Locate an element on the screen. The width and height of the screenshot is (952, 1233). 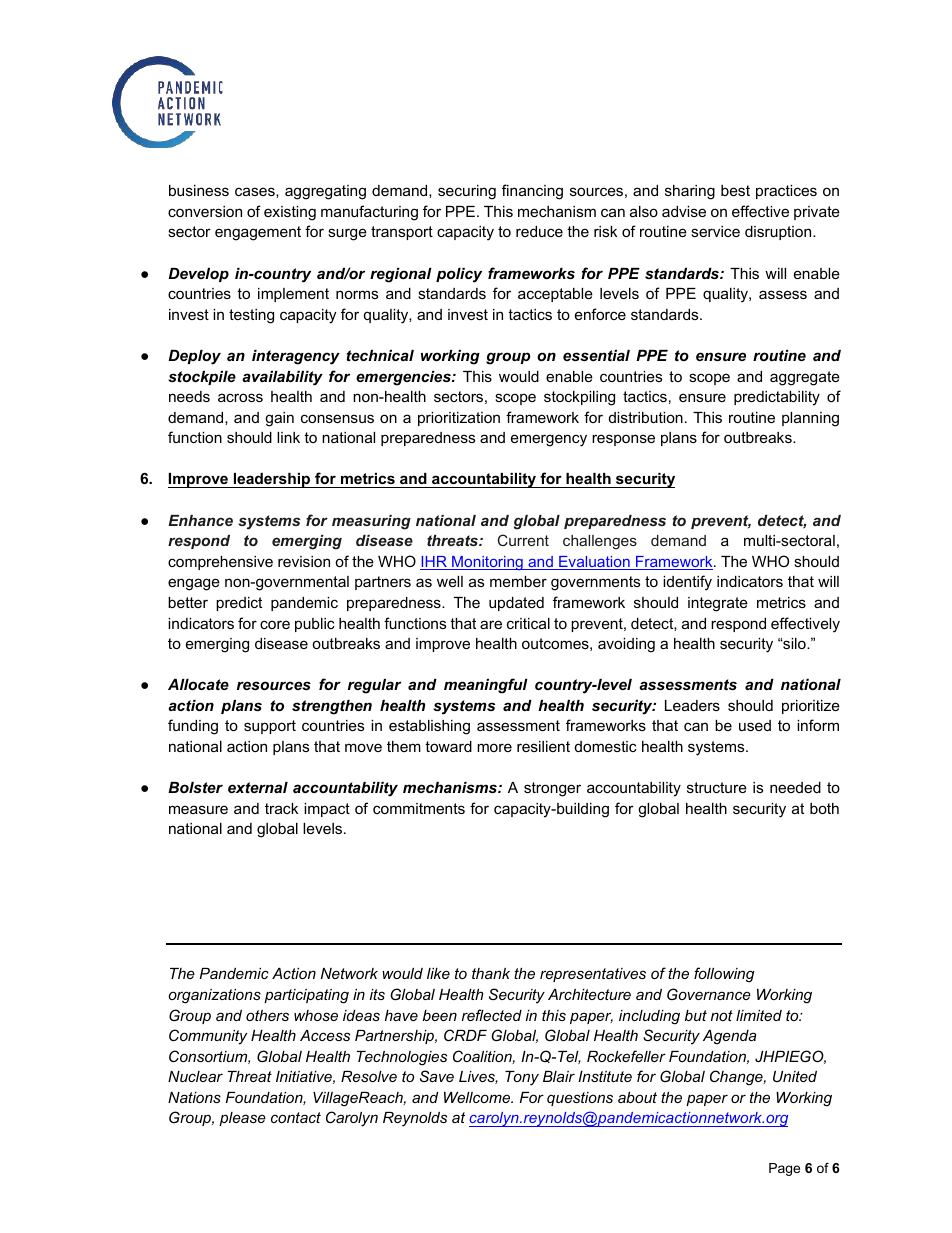
Tony is located at coordinates (522, 1078).
